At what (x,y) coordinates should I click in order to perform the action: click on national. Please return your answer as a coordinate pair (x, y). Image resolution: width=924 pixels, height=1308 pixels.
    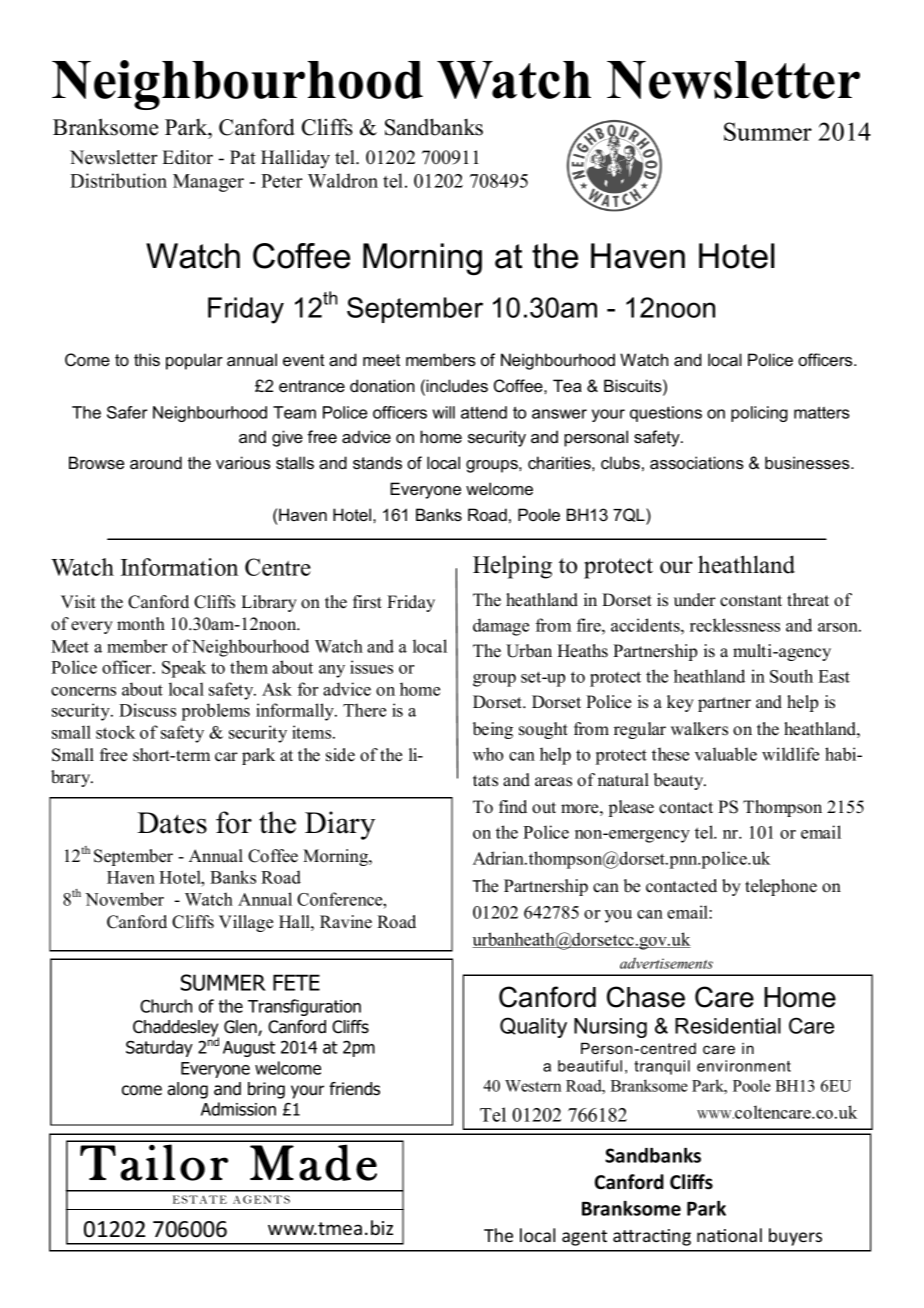
    Looking at the image, I should click on (729, 1235).
